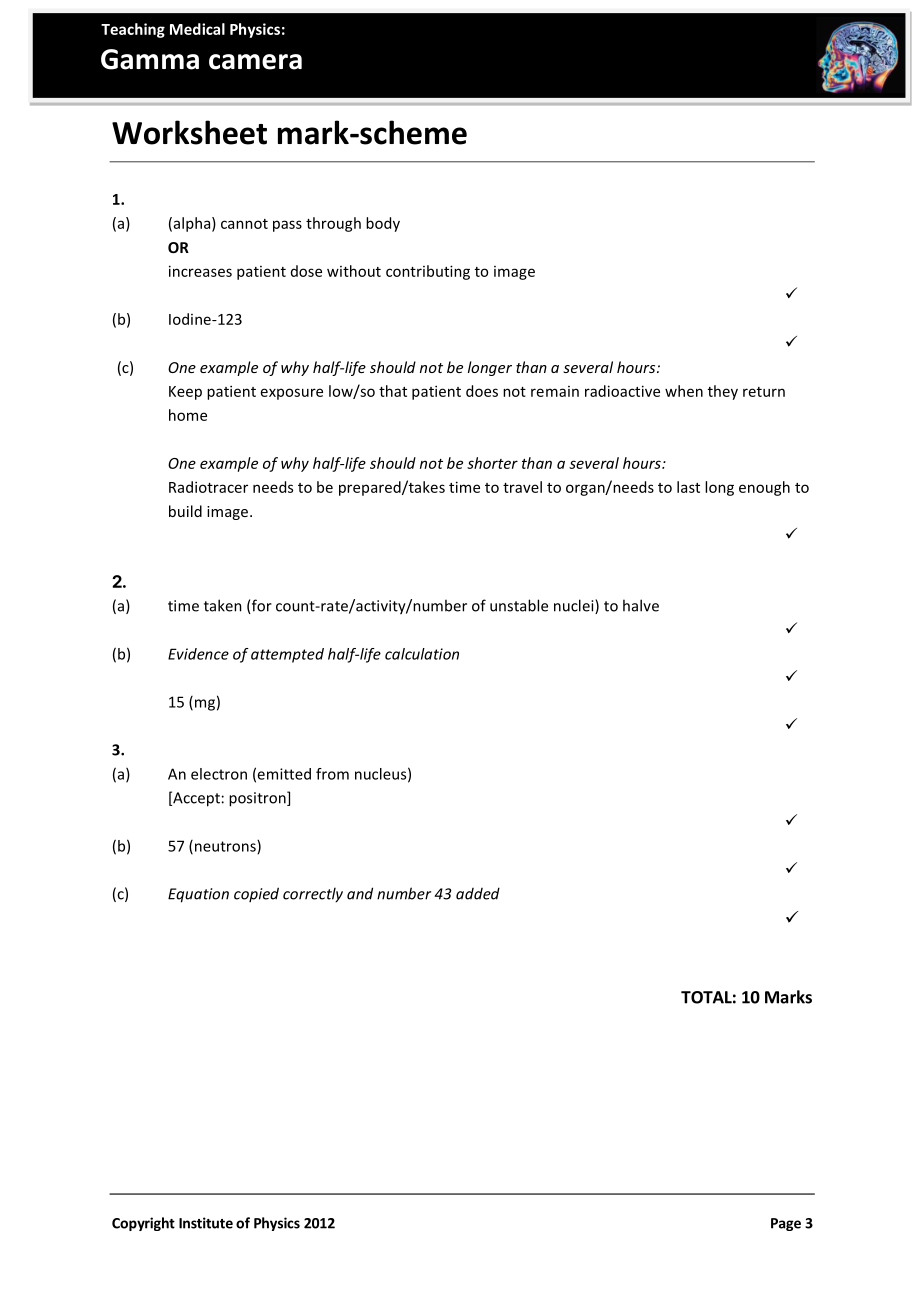 The width and height of the screenshot is (924, 1308). Describe the element at coordinates (422, 654) in the screenshot. I see `calculation` at that location.
